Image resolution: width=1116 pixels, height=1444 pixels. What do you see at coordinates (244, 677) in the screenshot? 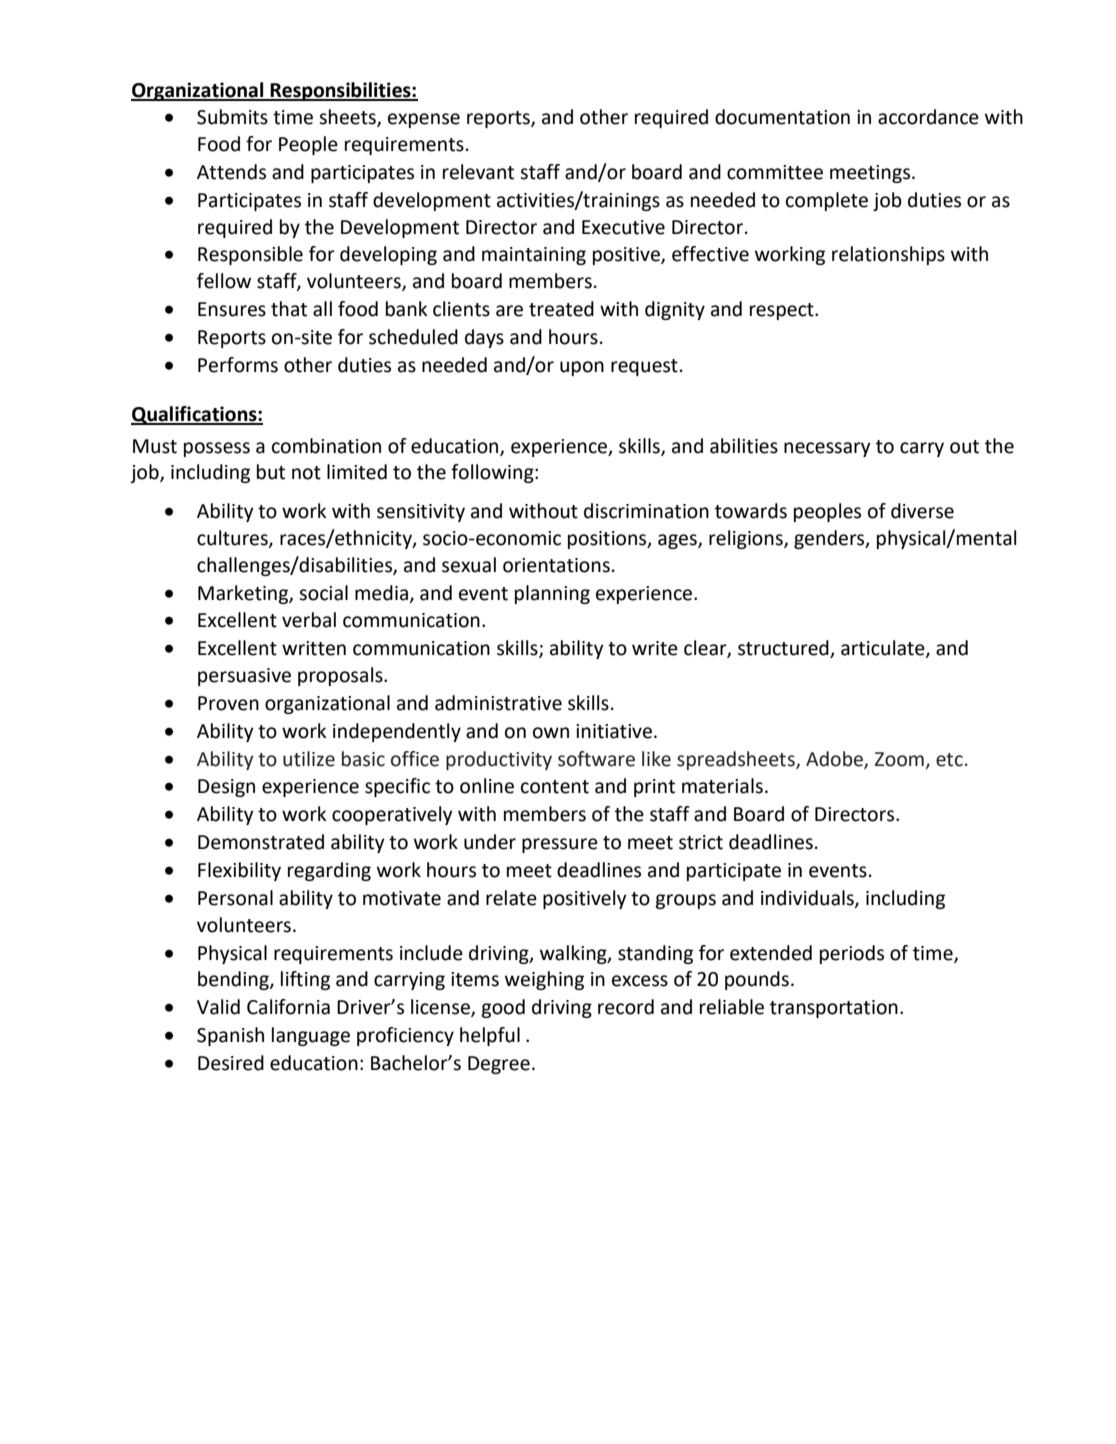
I see `persuasive` at bounding box center [244, 677].
